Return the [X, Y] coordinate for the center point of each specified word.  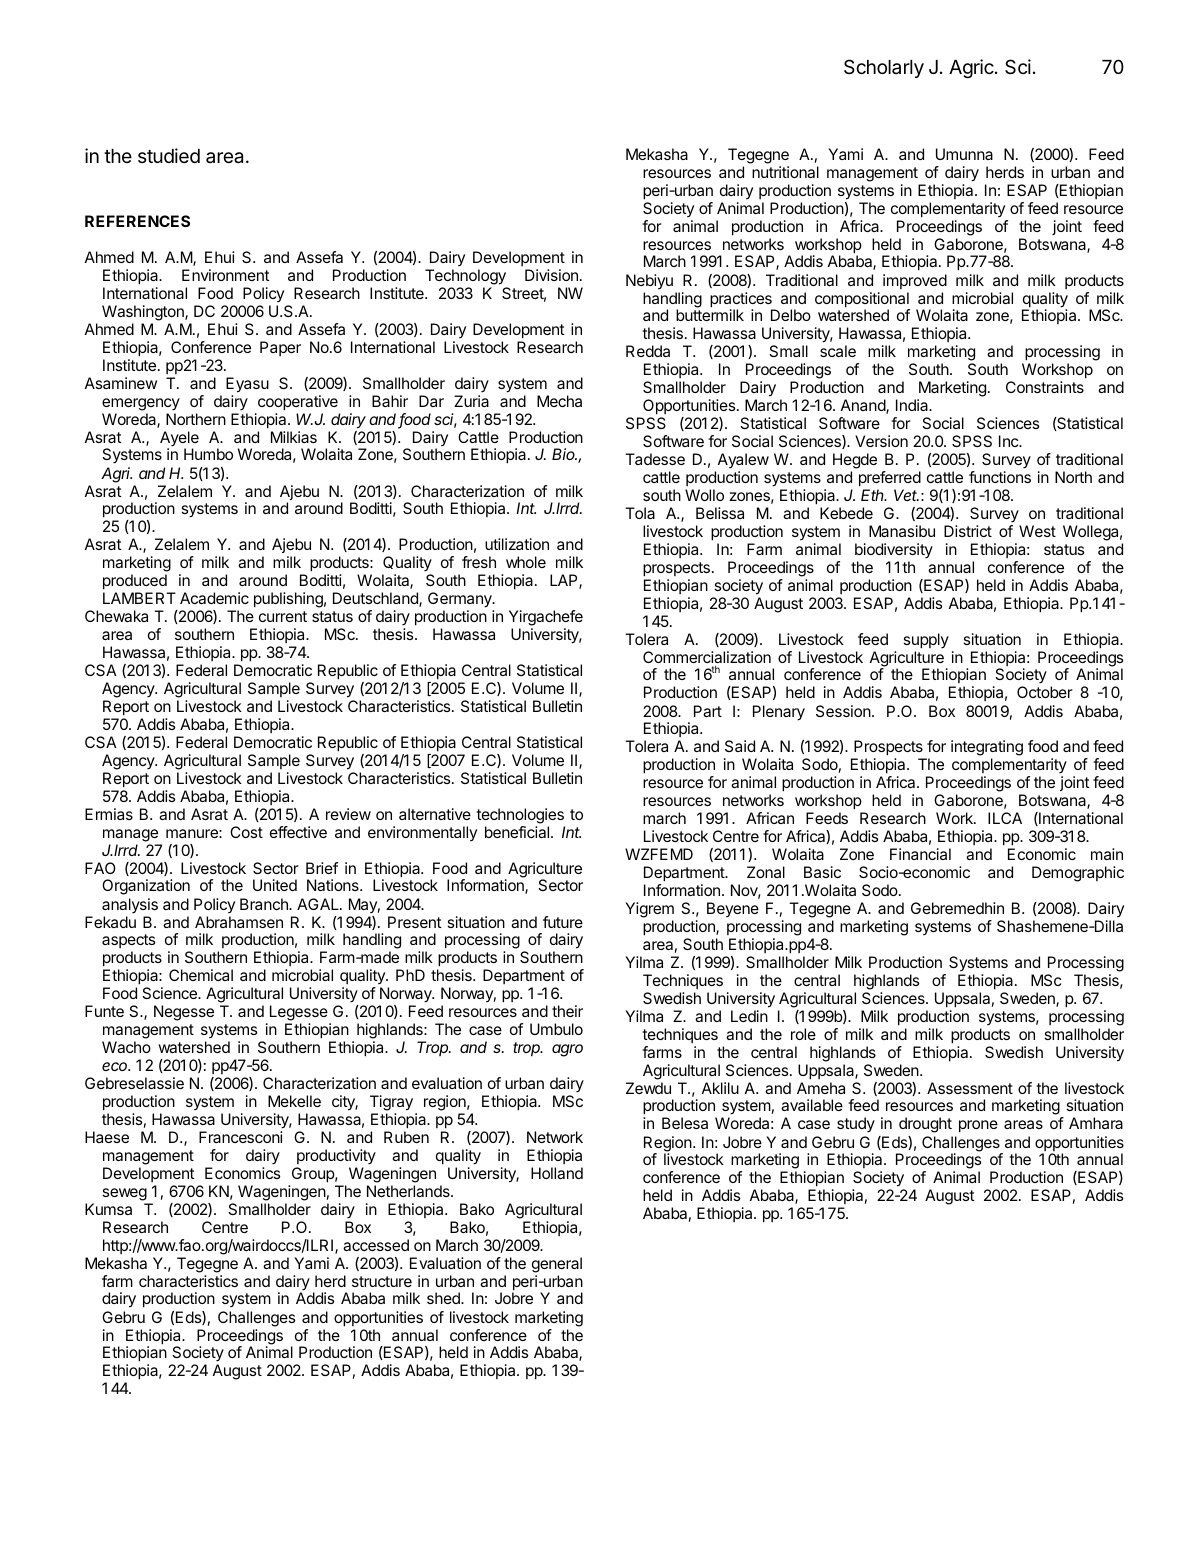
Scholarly [884, 68]
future [563, 922]
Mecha [559, 401]
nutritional [785, 172]
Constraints [1045, 387]
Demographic [1078, 874]
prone [978, 1126]
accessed [376, 1245]
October [1045, 692]
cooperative [298, 403]
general [557, 1265]
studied [169, 155]
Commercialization [707, 657]
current [283, 616]
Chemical [201, 975]
